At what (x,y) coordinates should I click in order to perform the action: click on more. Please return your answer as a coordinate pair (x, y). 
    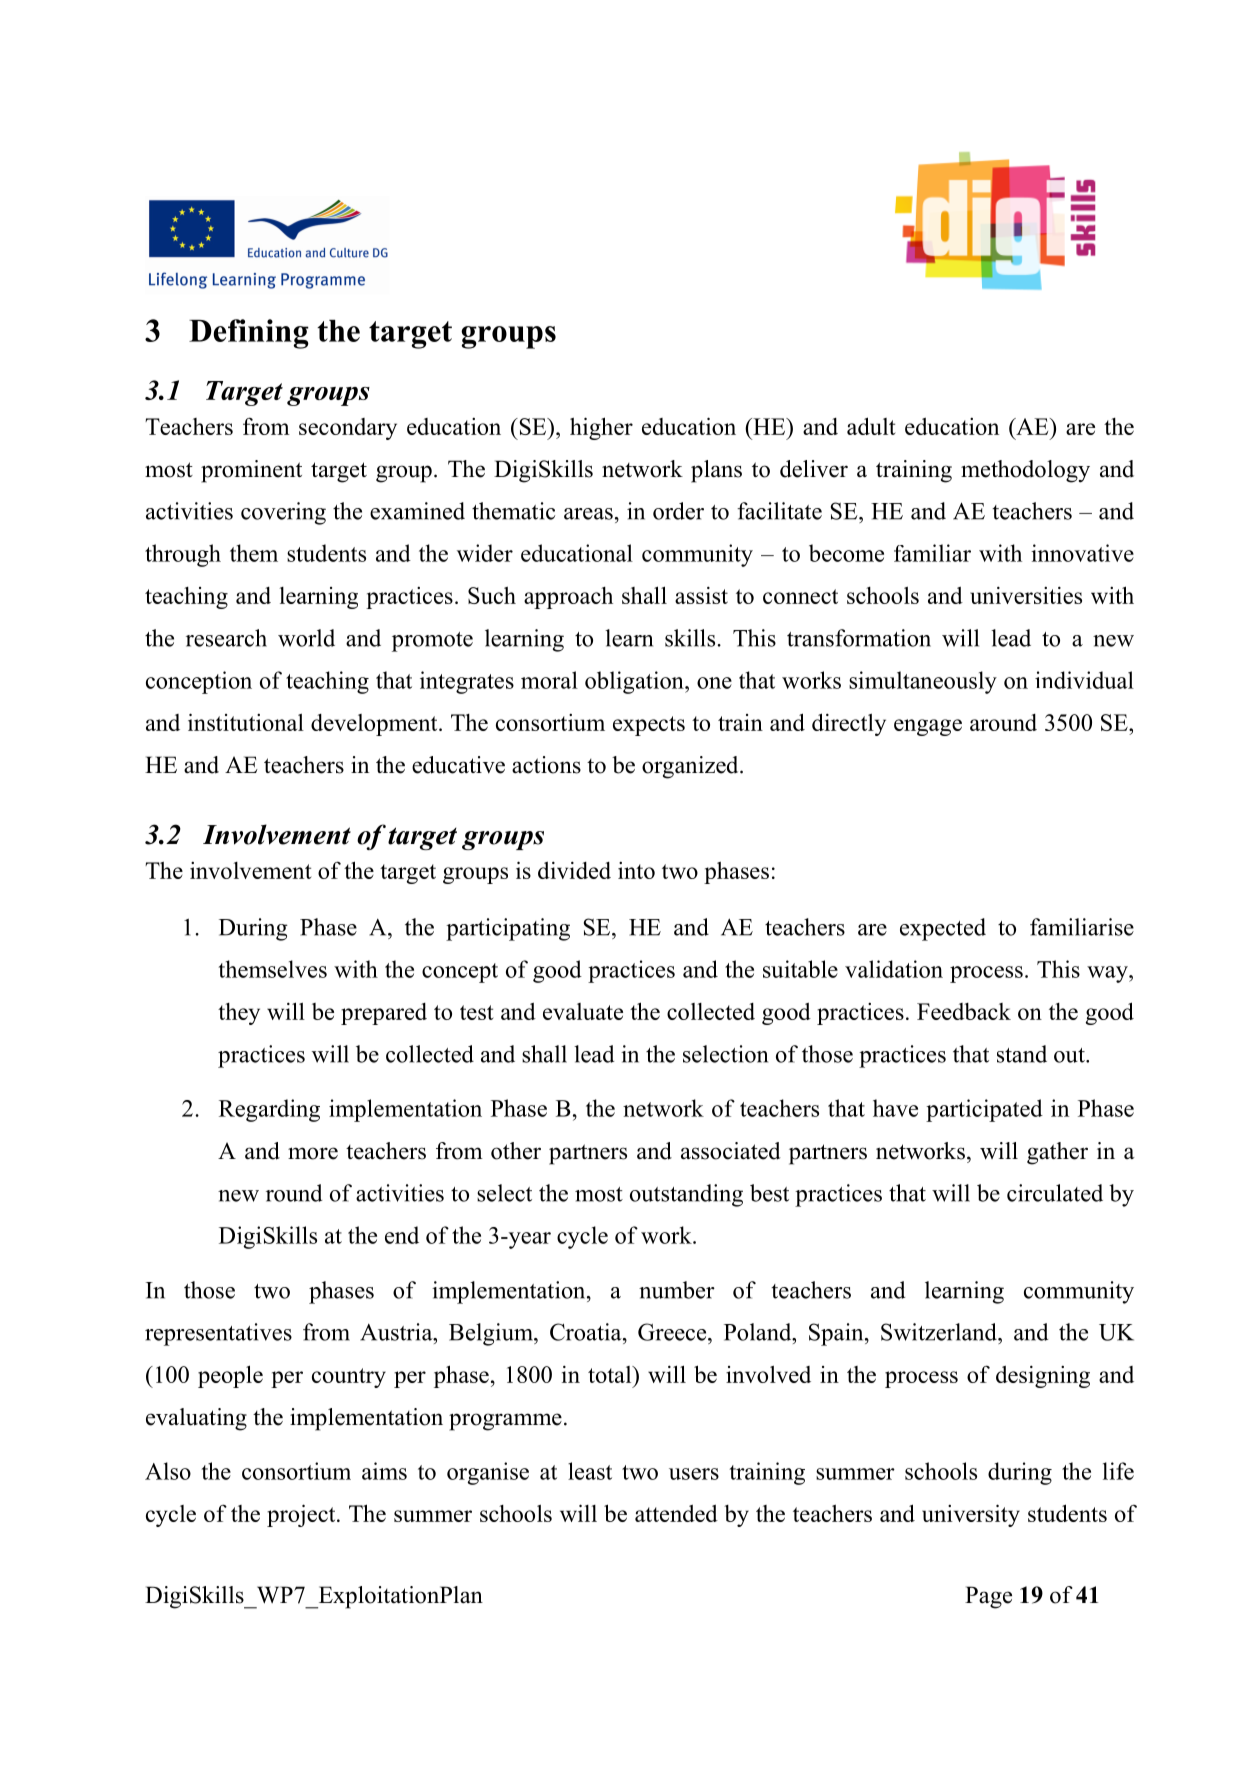
    Looking at the image, I should click on (313, 1153).
